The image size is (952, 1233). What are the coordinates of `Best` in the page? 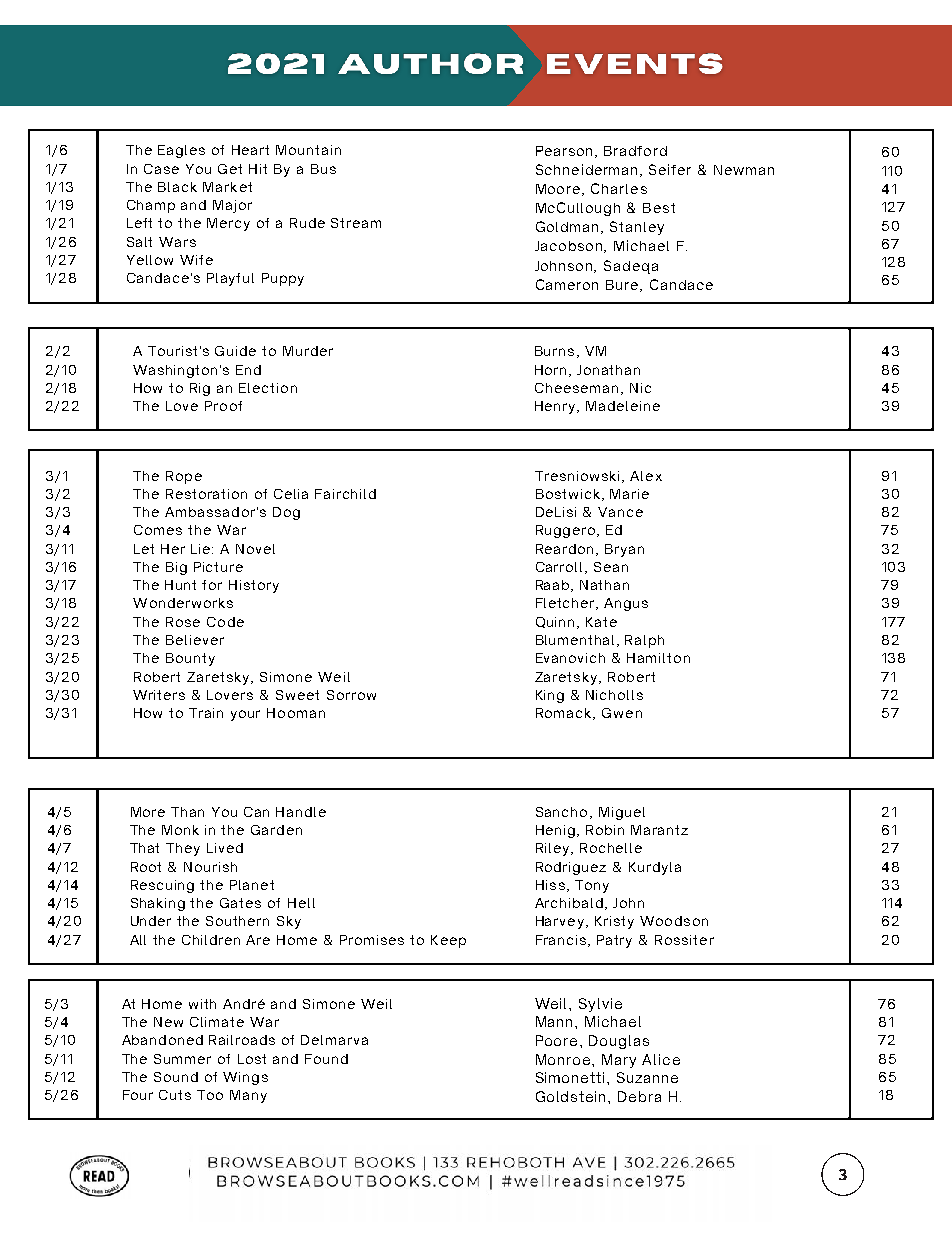 It's located at (659, 208).
